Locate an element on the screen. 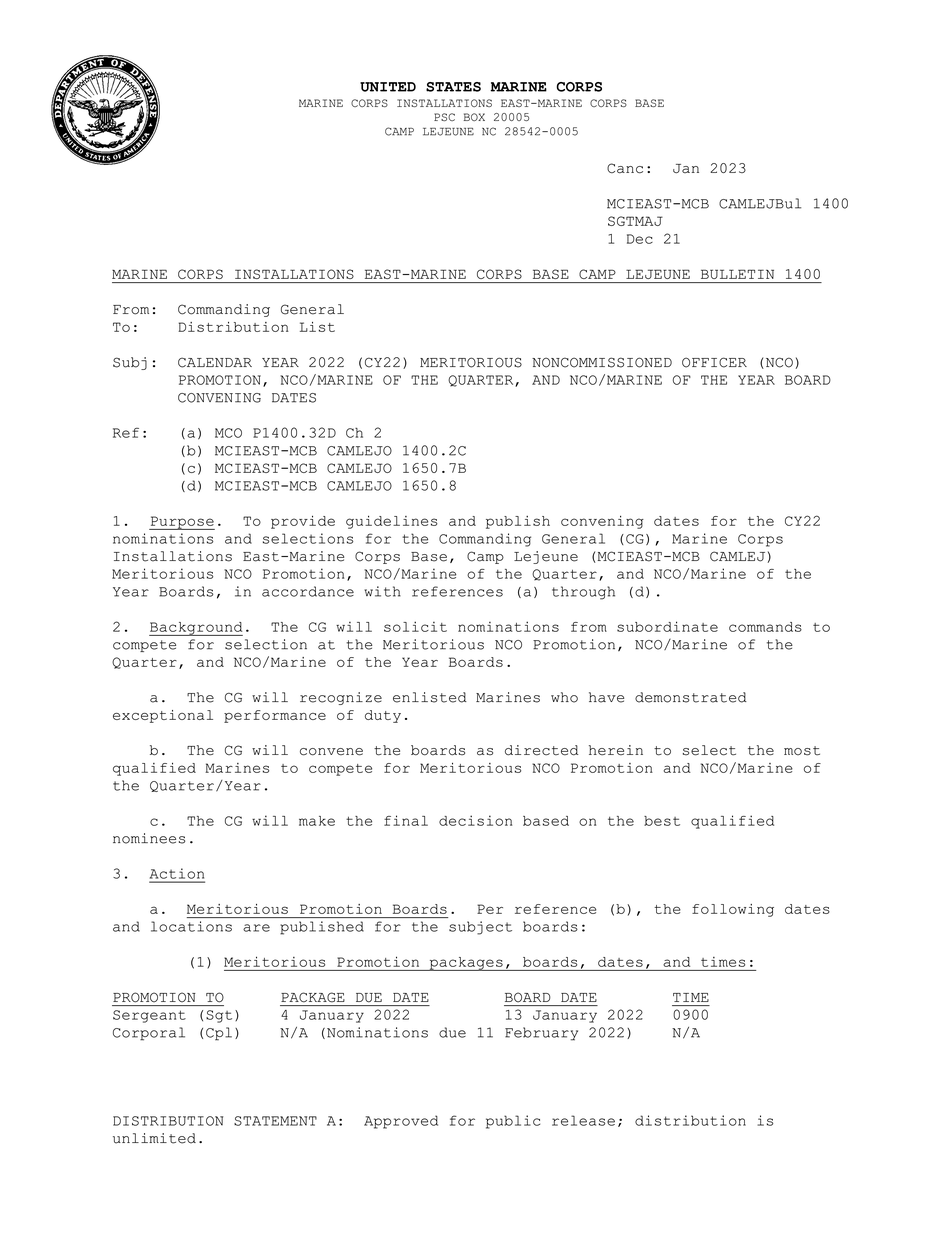 The height and width of the screenshot is (1233, 952). BOX is located at coordinates (474, 117).
